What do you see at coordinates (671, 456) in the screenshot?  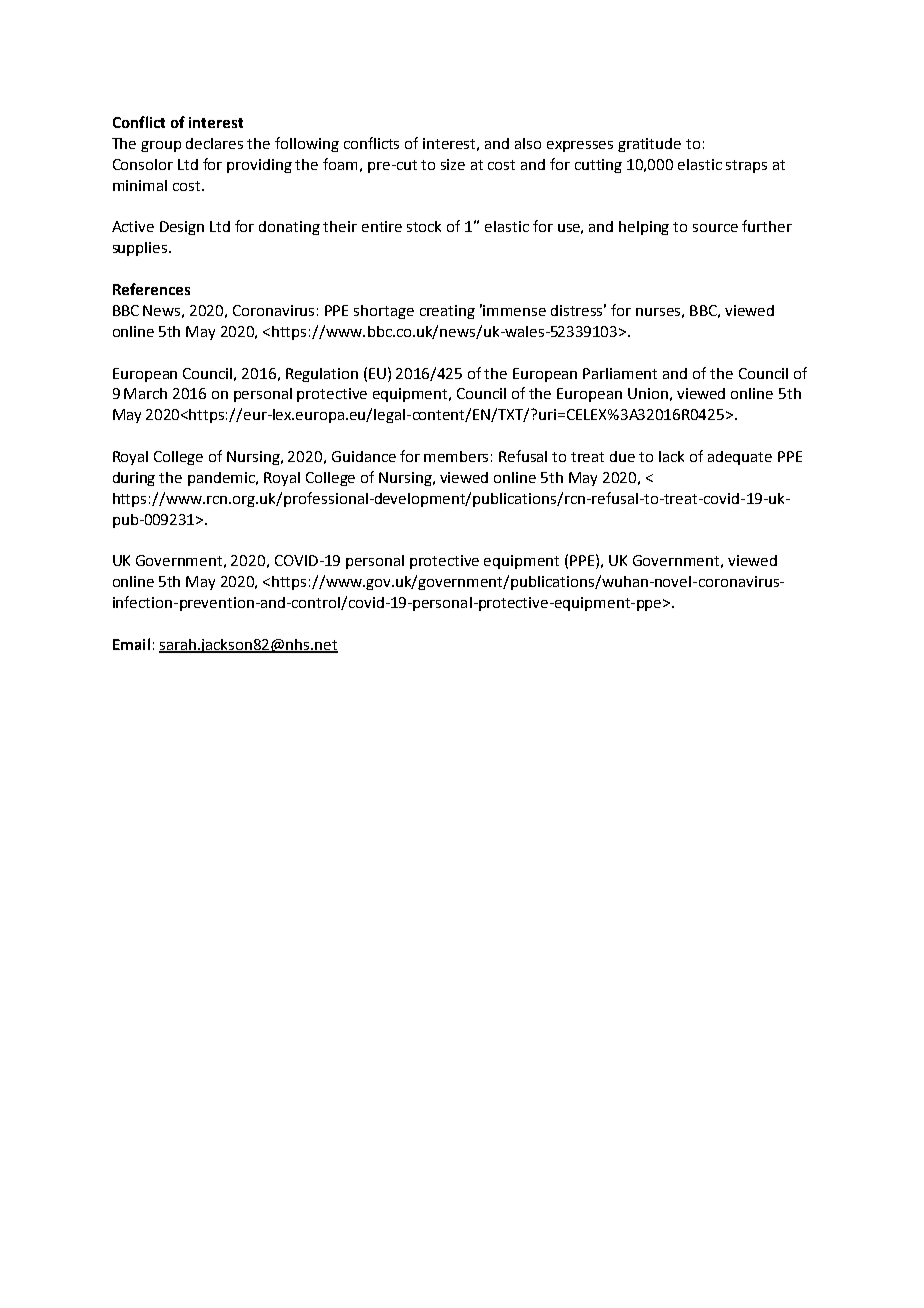 I see `lack` at bounding box center [671, 456].
